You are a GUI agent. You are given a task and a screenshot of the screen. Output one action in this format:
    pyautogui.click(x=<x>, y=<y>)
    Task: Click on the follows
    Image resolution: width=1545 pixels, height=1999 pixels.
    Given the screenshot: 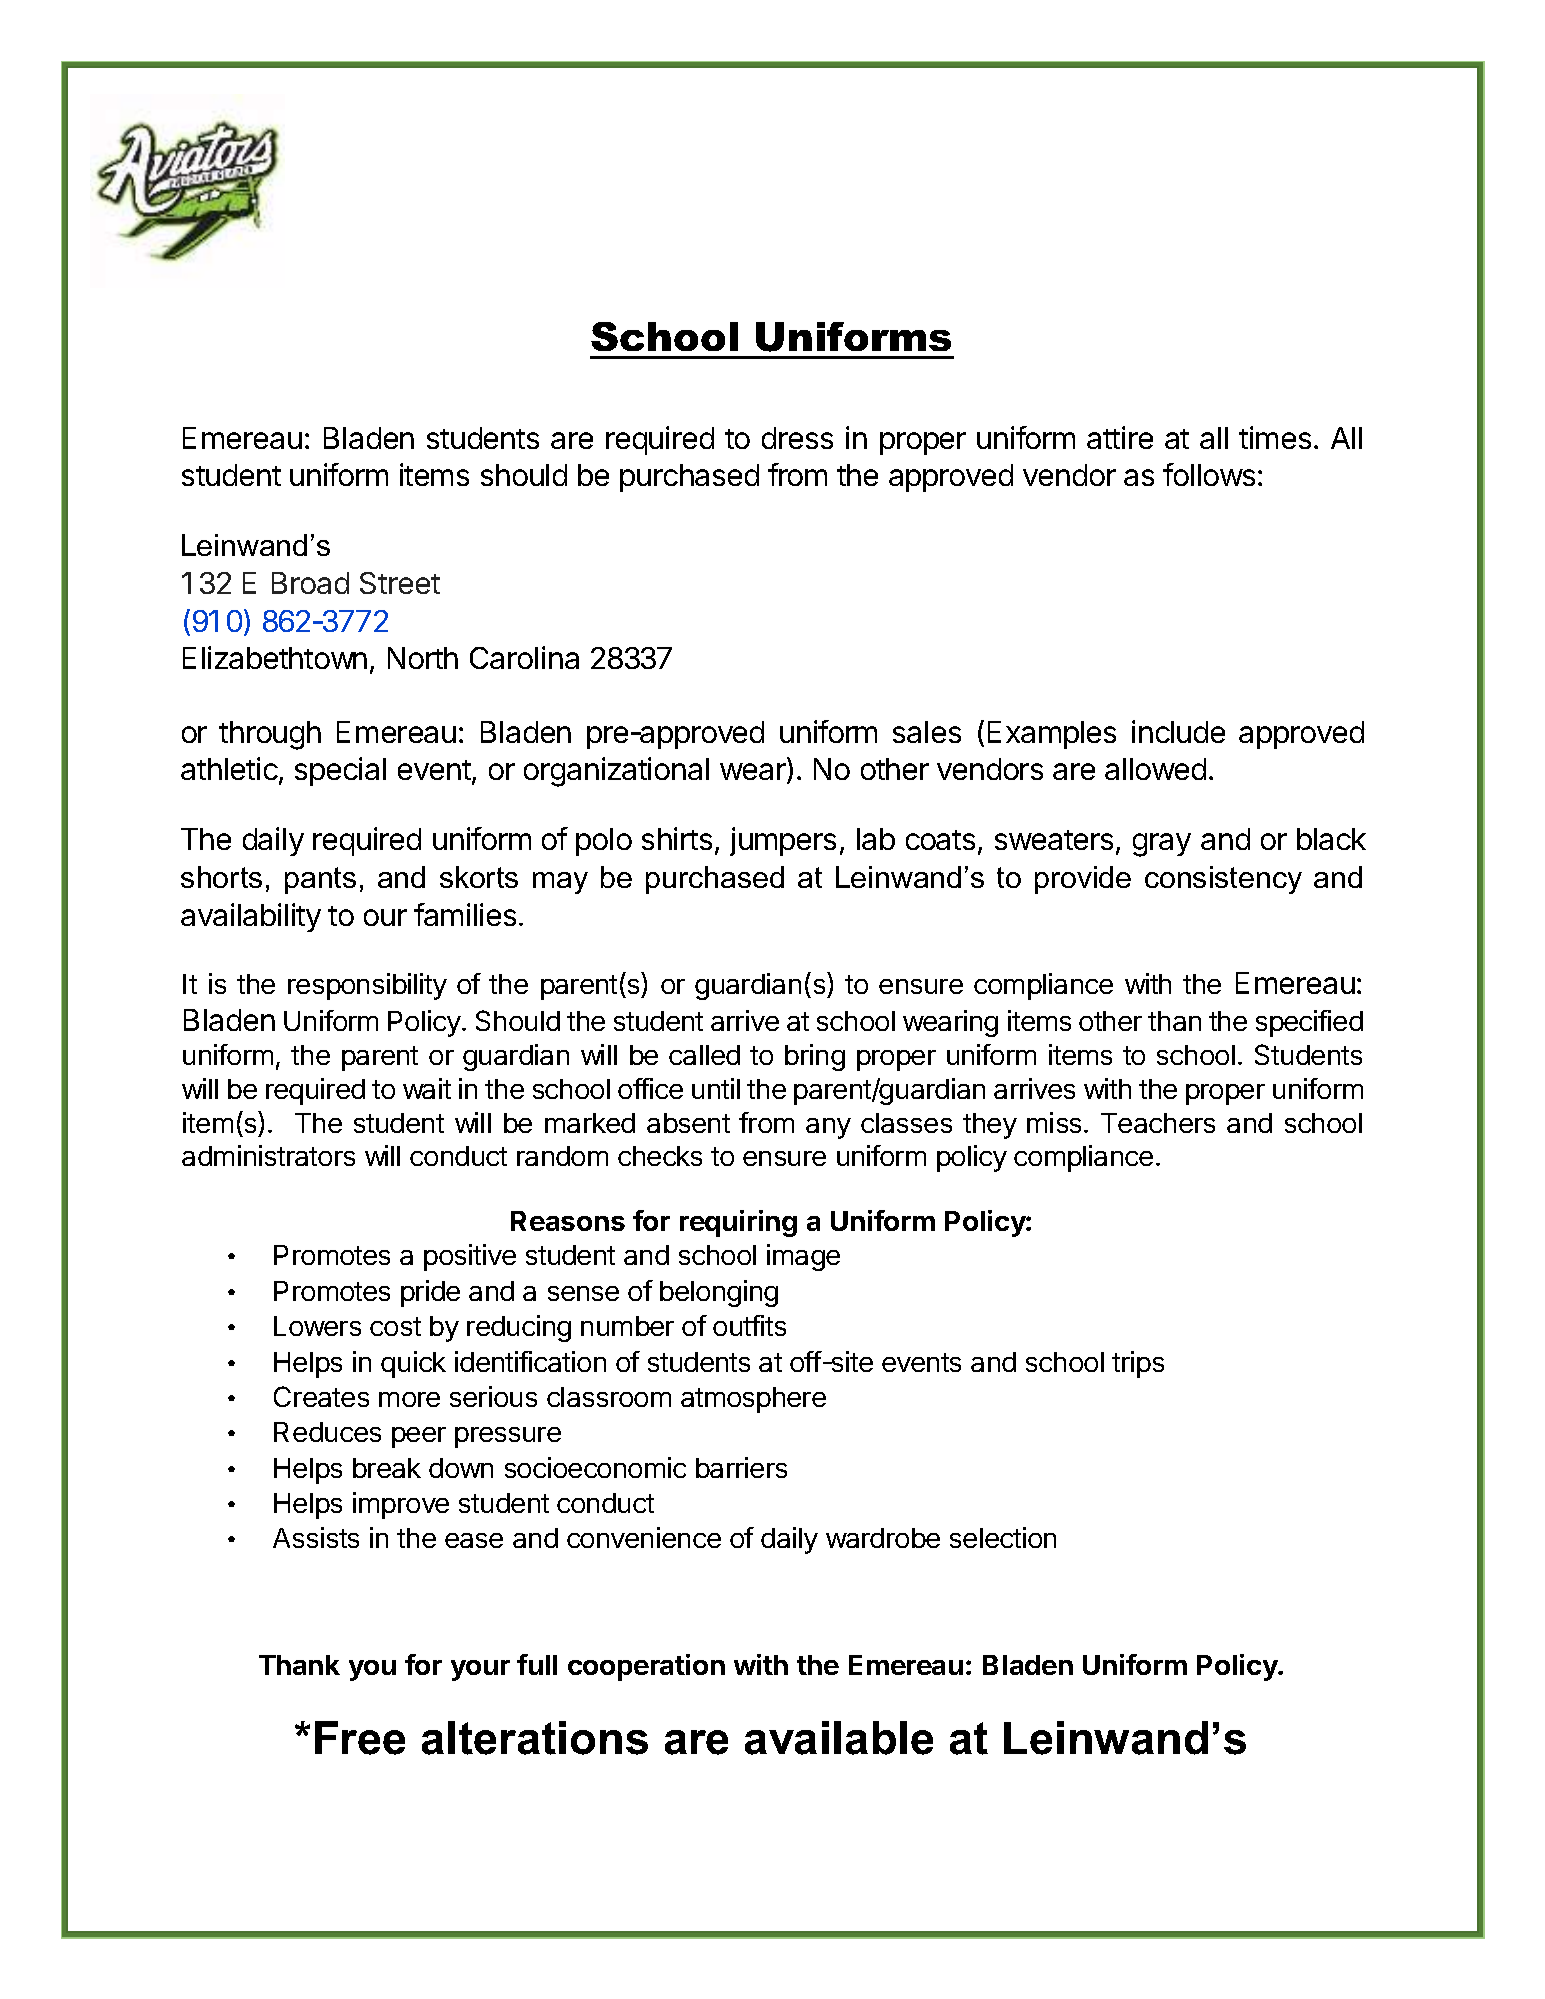 What is the action you would take?
    pyautogui.click(x=1209, y=474)
